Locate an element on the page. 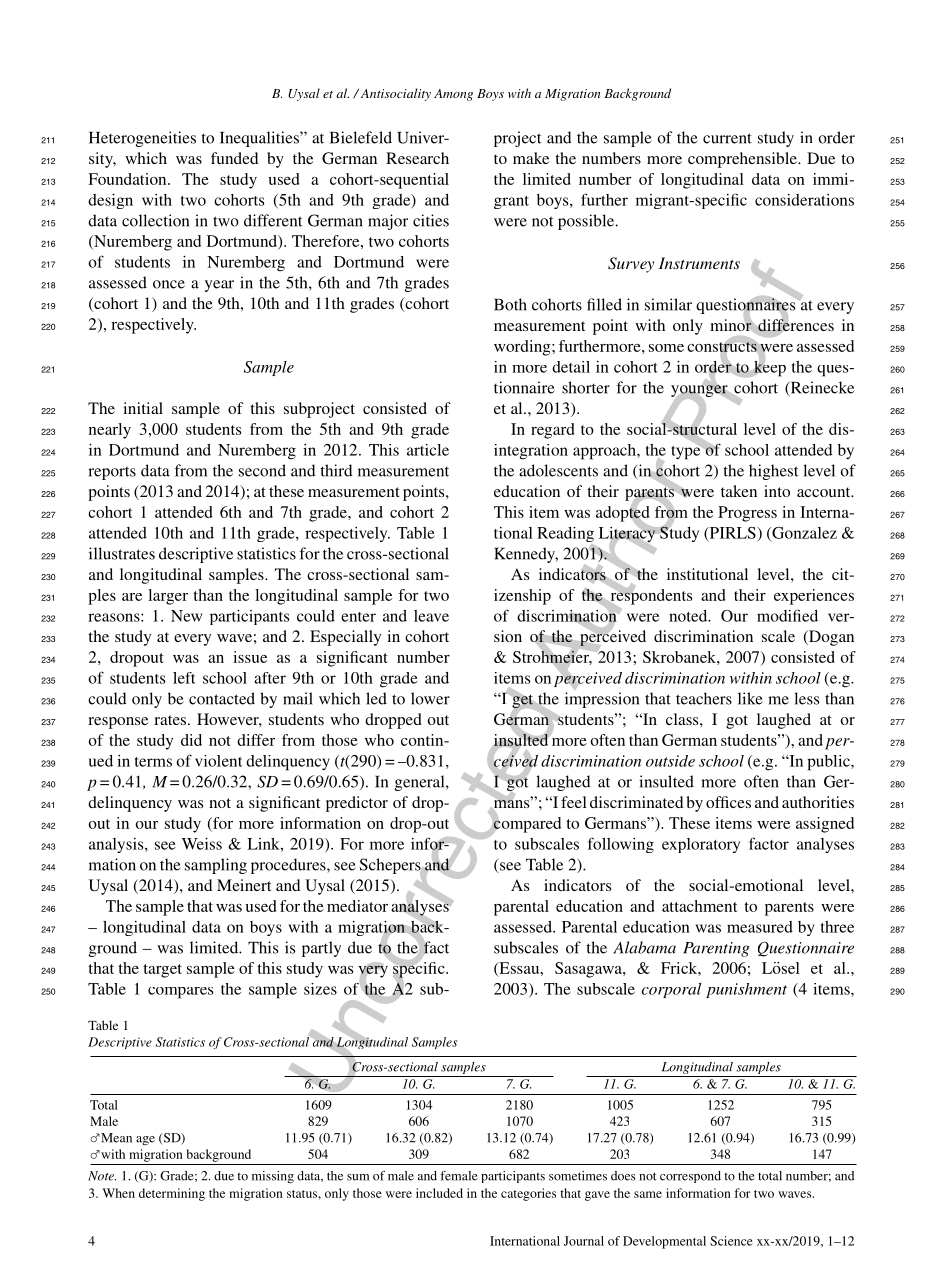 Image resolution: width=943 pixels, height=1288 pixels. mediator is located at coordinates (357, 906).
